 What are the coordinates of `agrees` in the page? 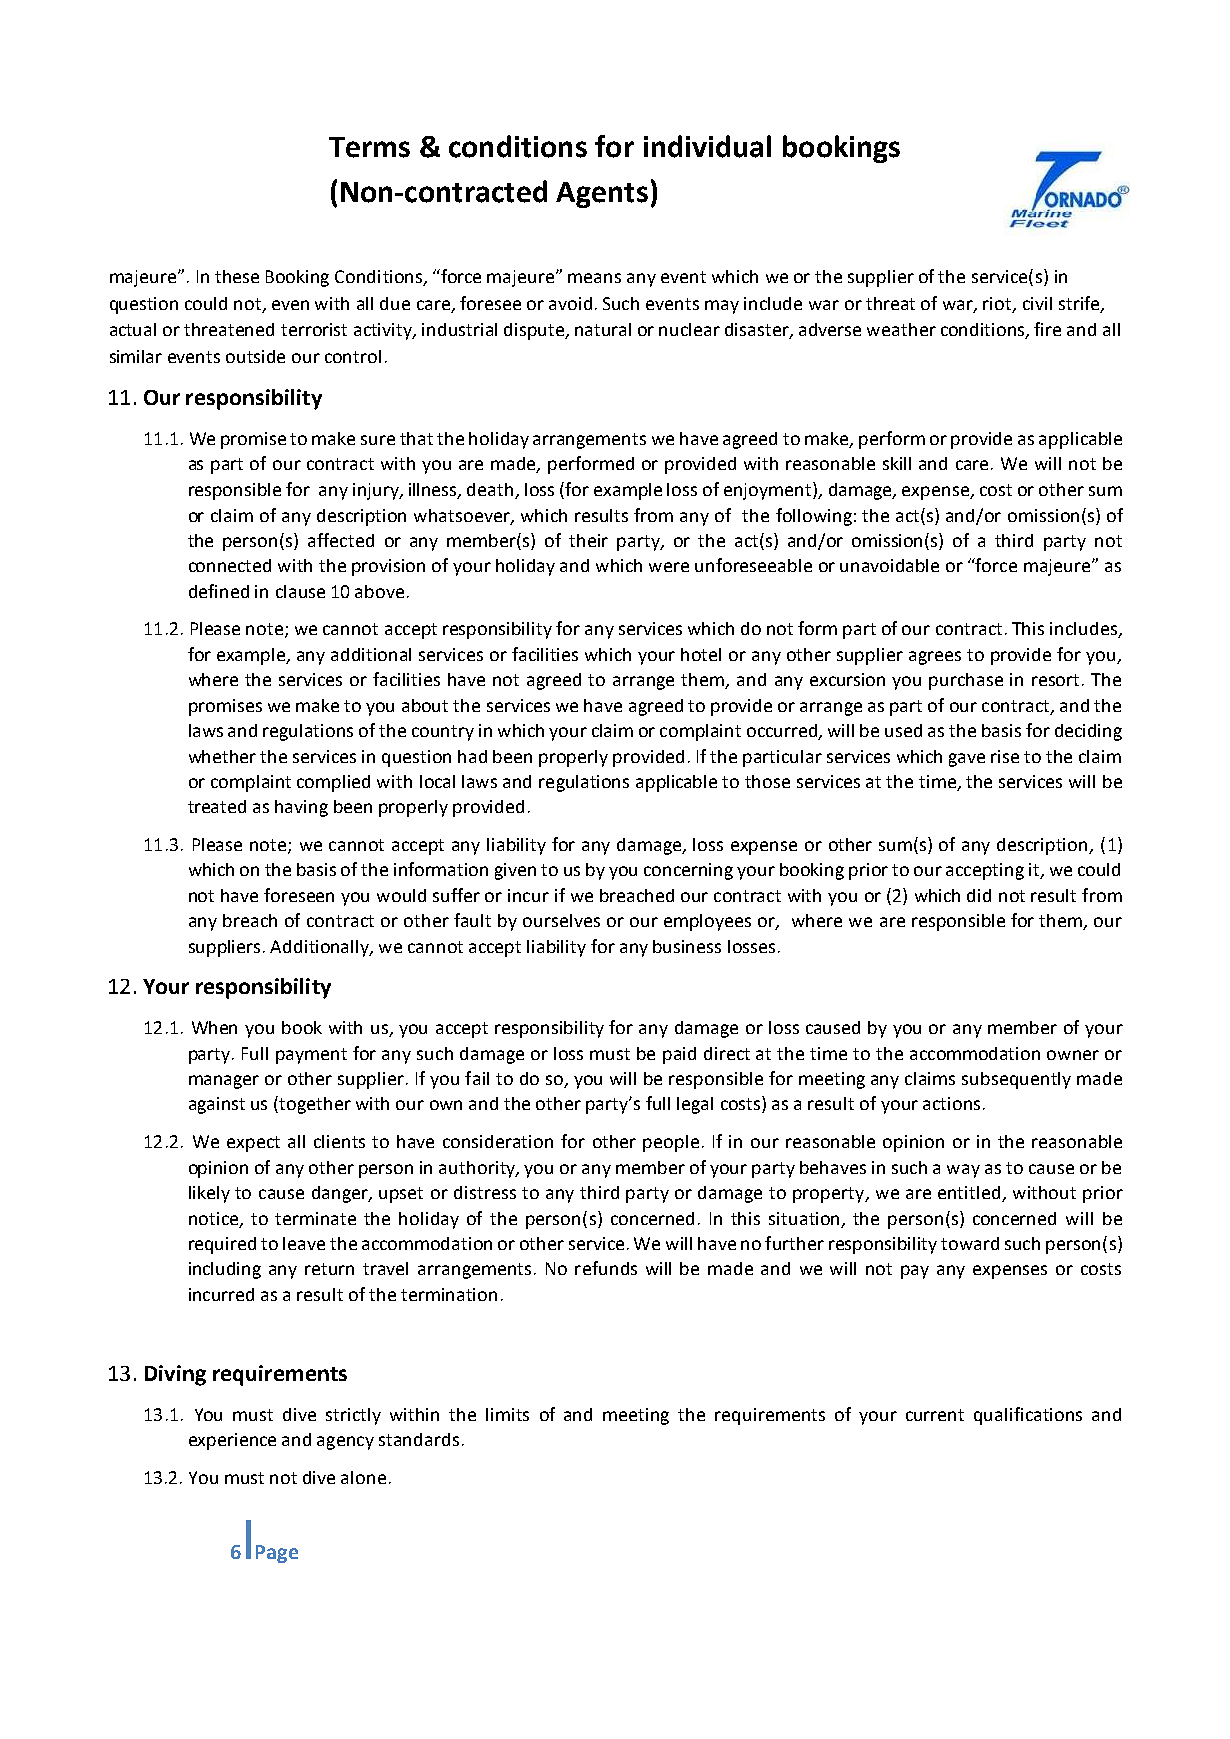 It's located at (935, 658).
